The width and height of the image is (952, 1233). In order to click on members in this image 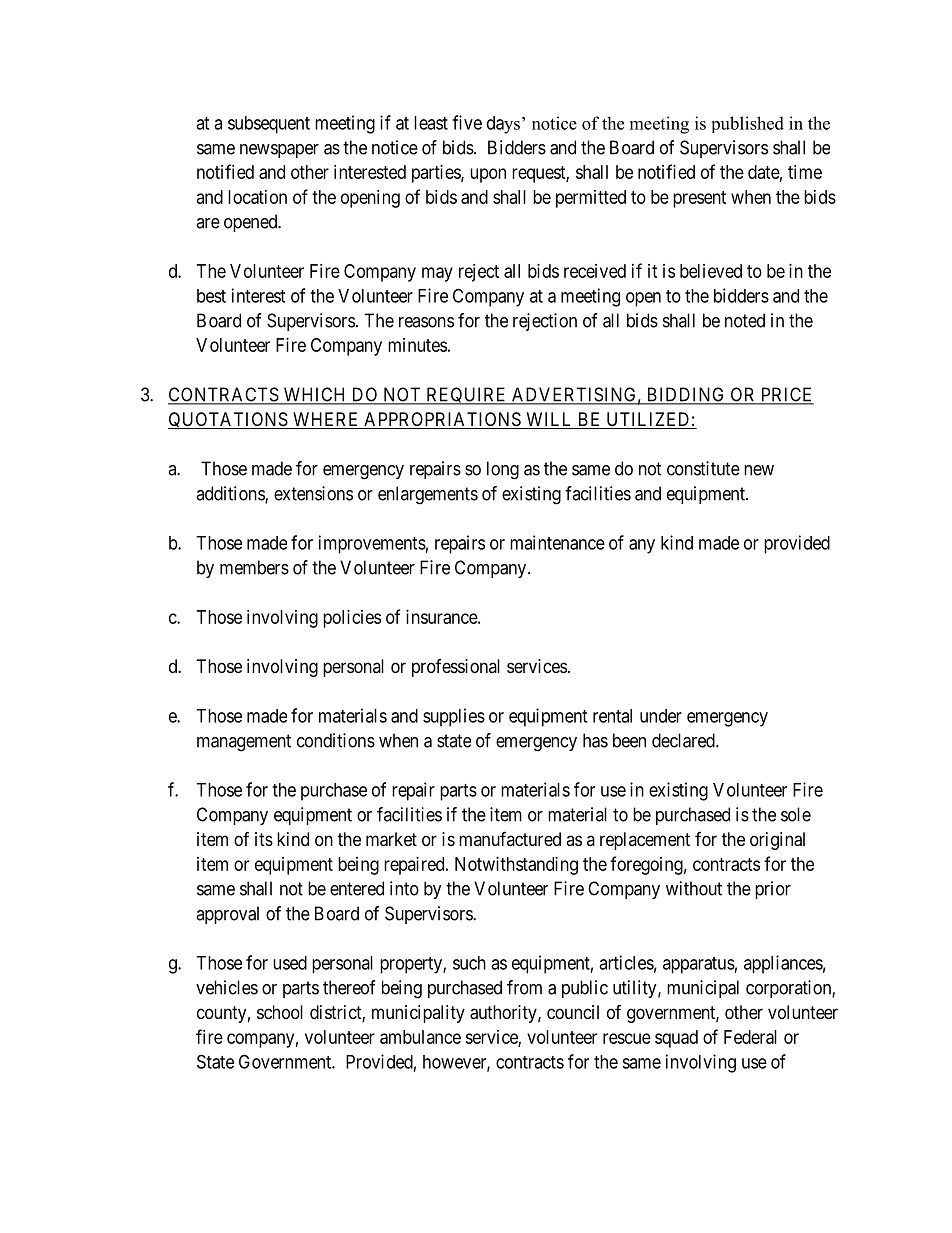, I will do `click(254, 567)`.
